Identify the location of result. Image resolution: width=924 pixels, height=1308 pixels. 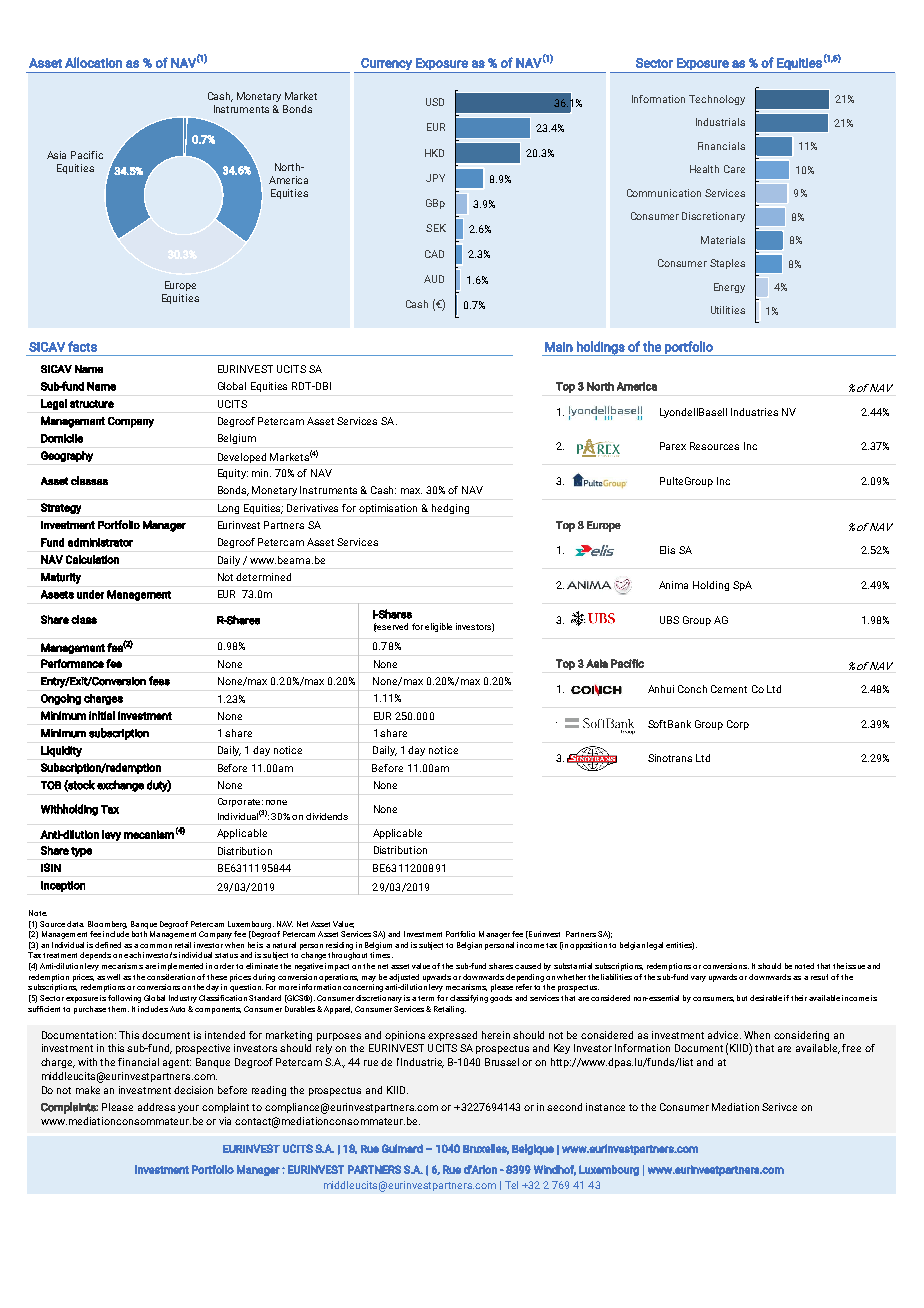
(819, 977).
